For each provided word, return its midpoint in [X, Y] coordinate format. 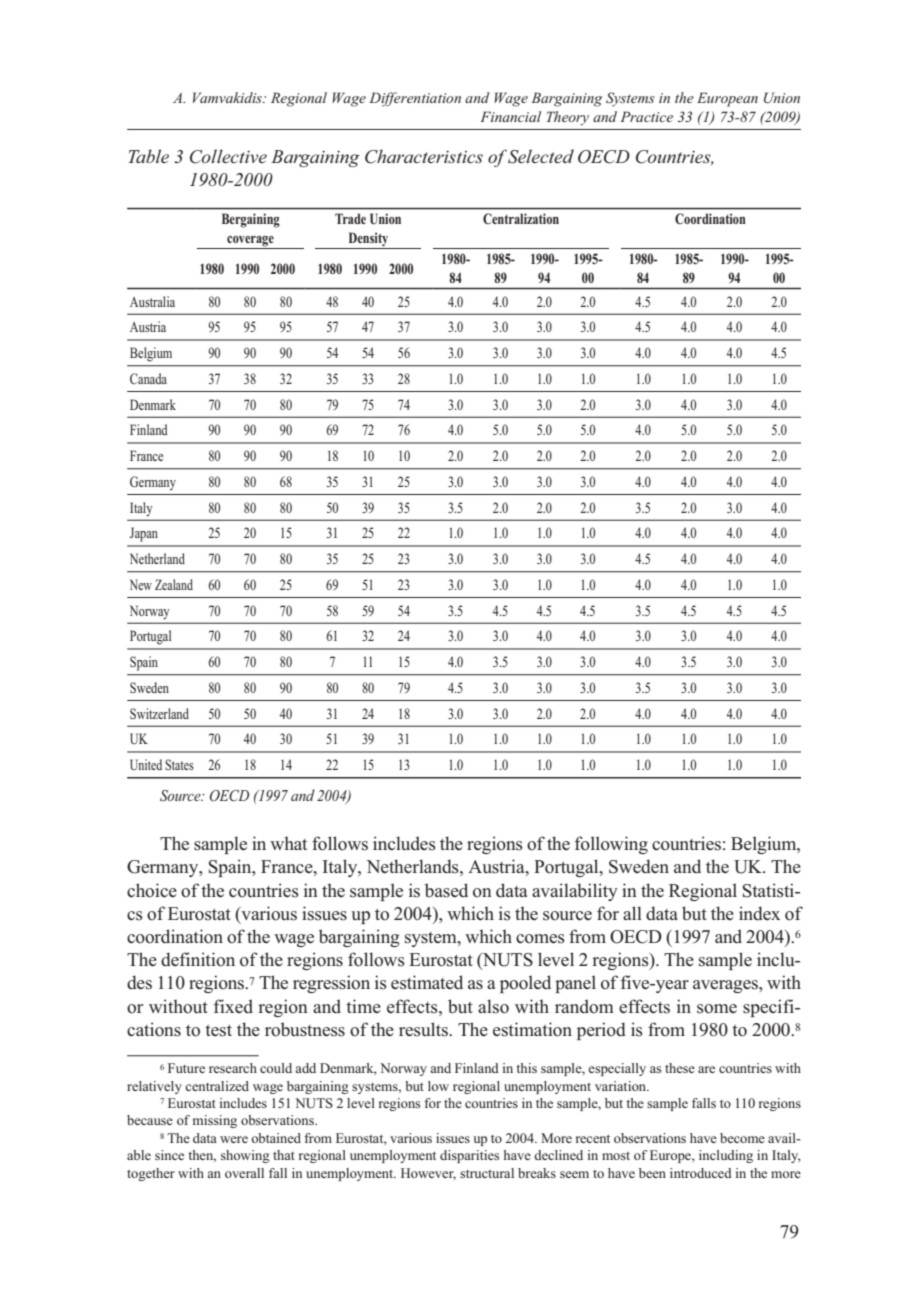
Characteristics [424, 156]
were [234, 1139]
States [179, 764]
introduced [701, 1173]
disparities [469, 1156]
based [446, 890]
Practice [646, 116]
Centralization [521, 218]
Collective [228, 156]
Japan [144, 534]
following [611, 845]
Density [368, 240]
